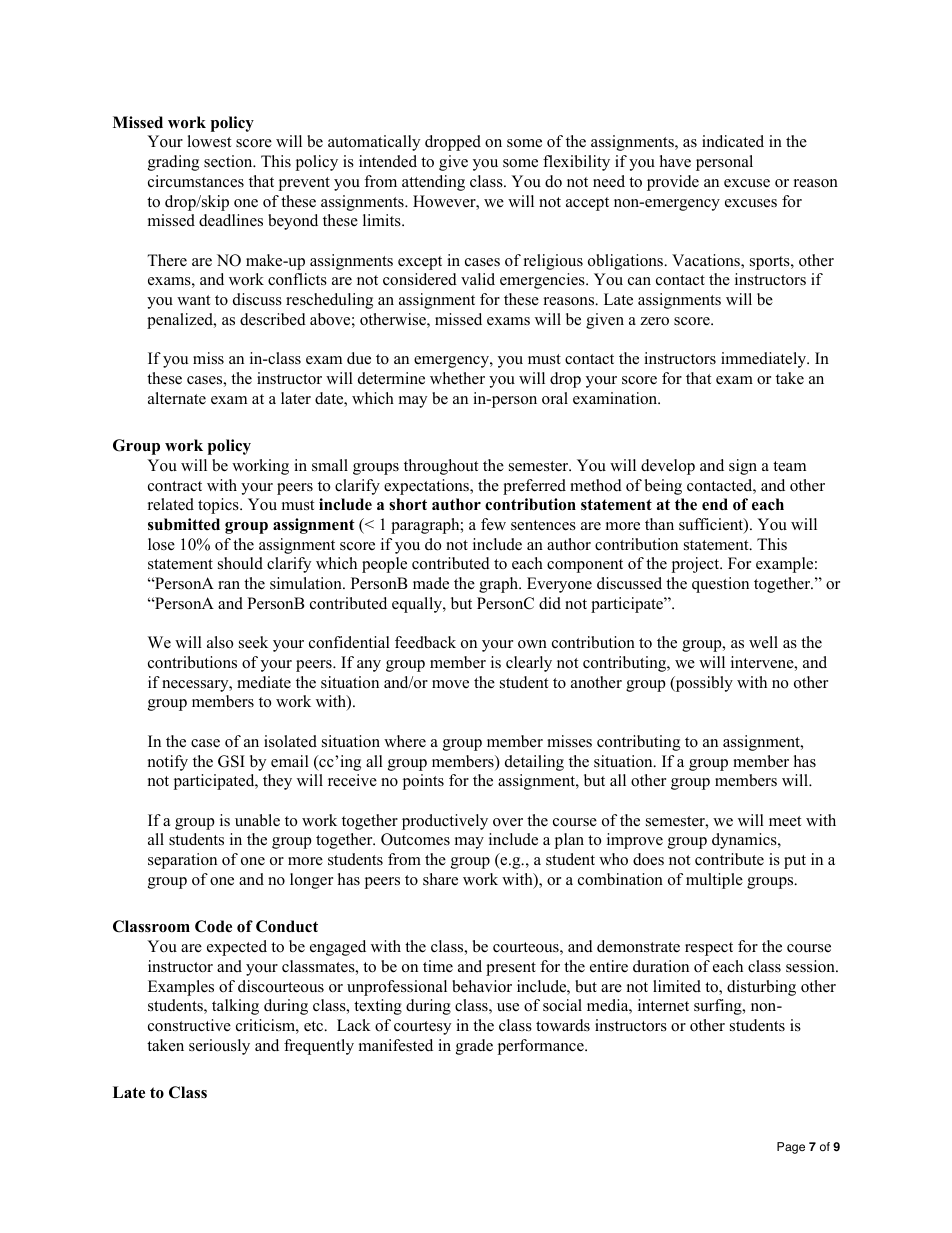 The width and height of the document is (952, 1233). Describe the element at coordinates (789, 466) in the document. I see `team` at that location.
